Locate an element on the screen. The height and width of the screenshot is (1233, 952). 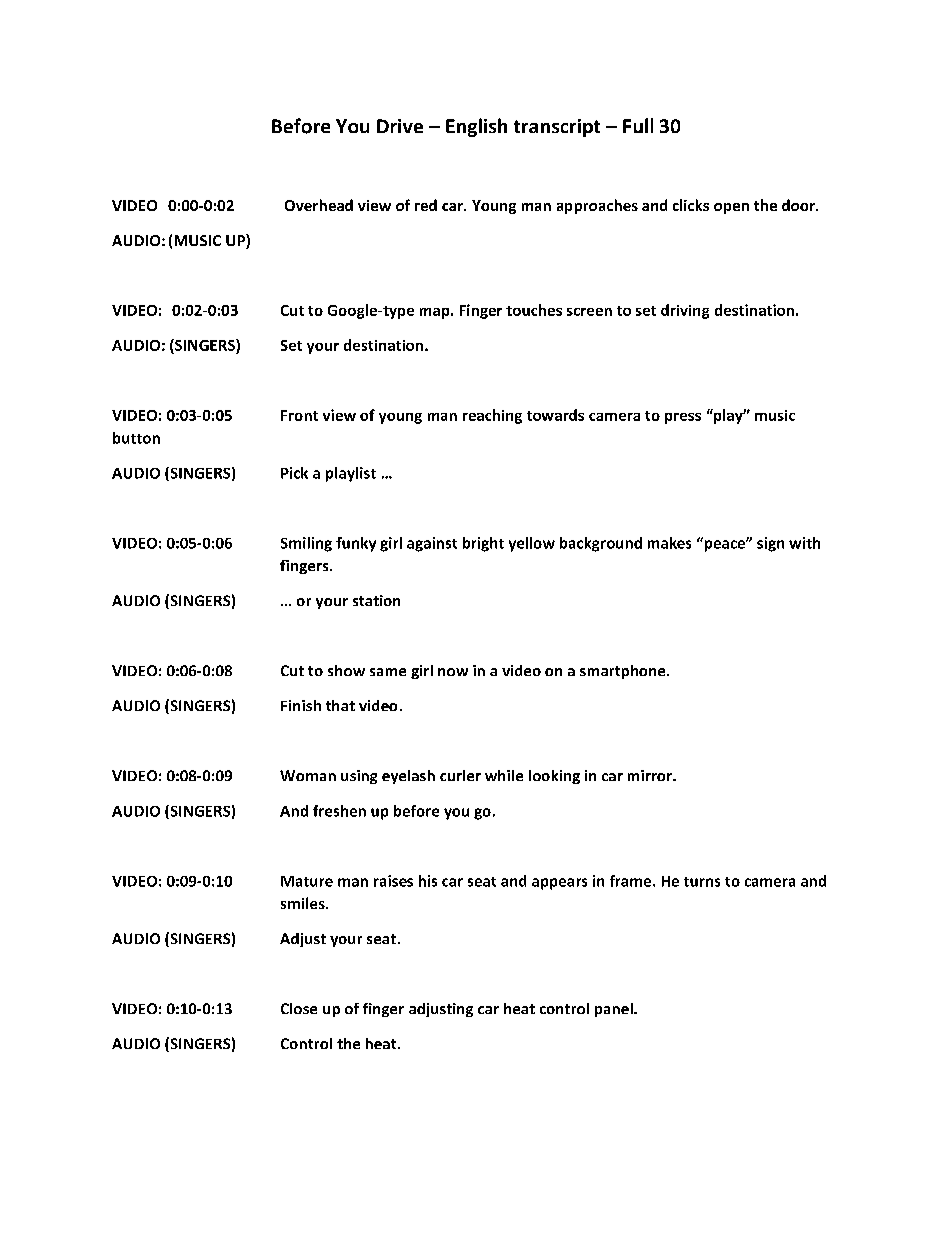
towards is located at coordinates (555, 415).
